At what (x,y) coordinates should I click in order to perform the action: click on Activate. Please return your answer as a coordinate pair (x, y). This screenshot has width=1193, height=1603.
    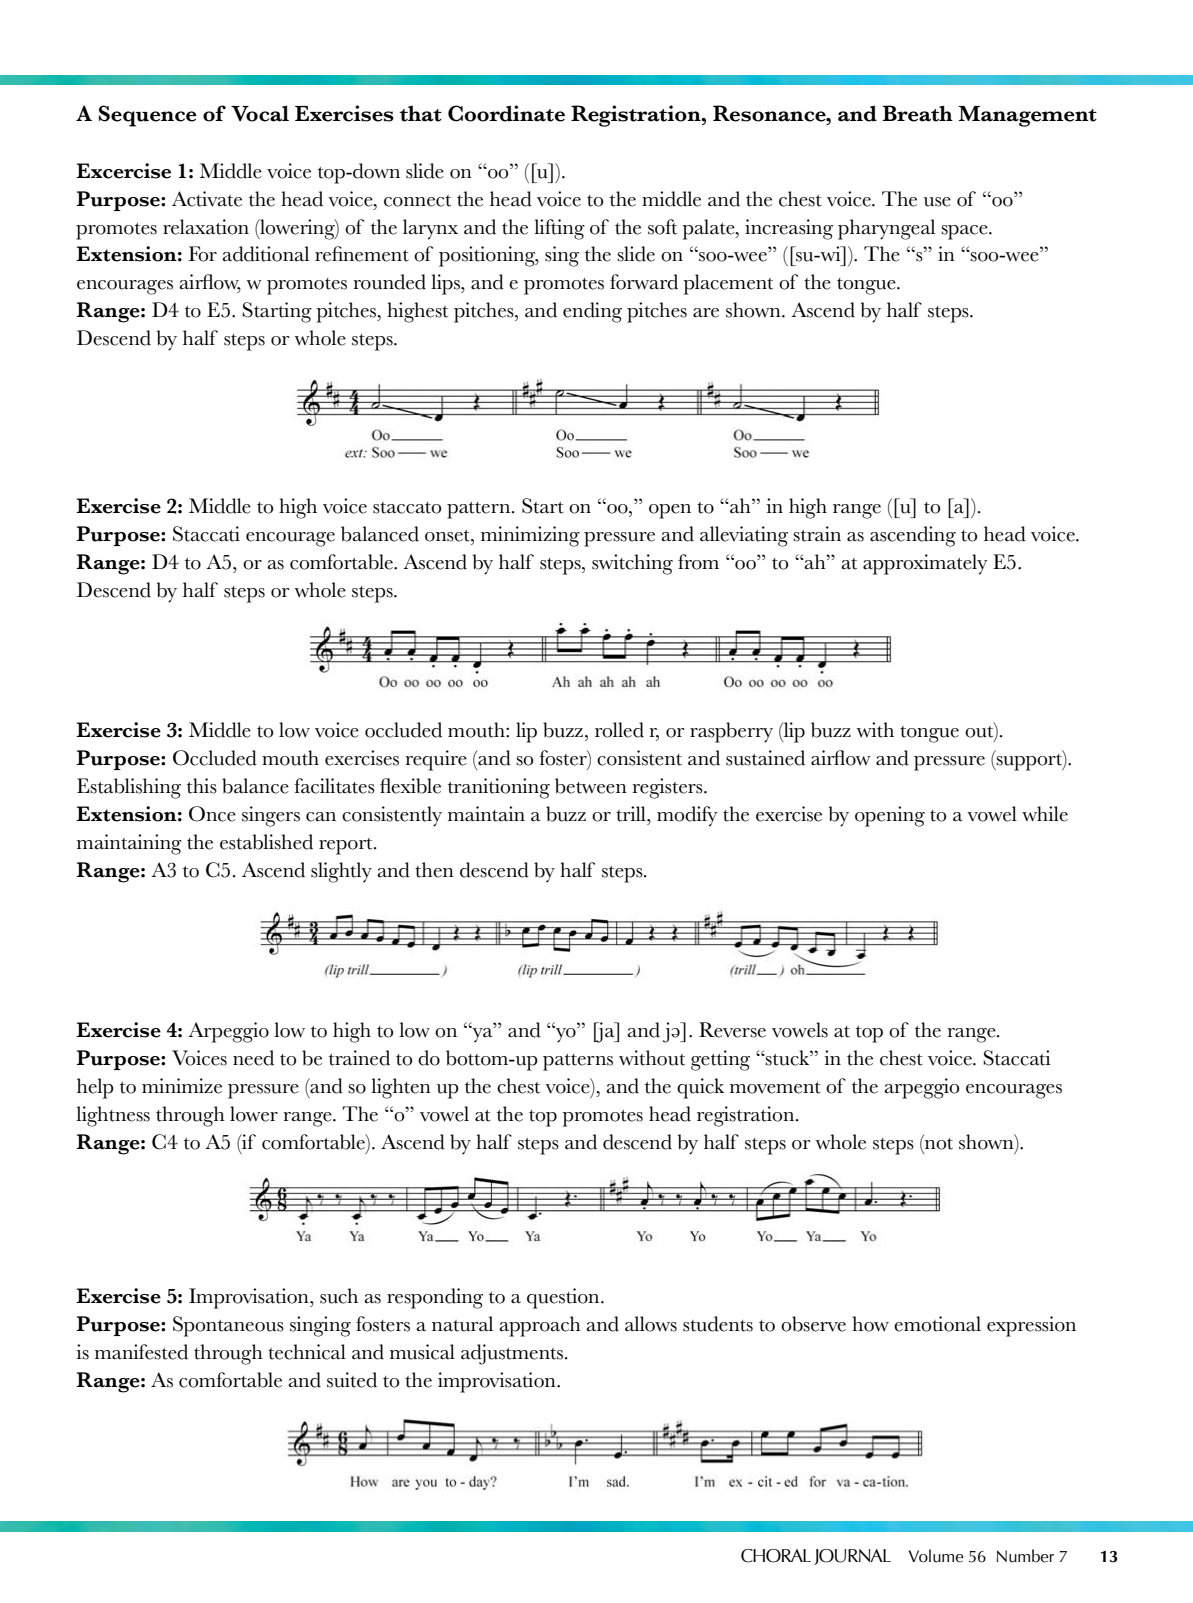
    Looking at the image, I should click on (207, 199).
